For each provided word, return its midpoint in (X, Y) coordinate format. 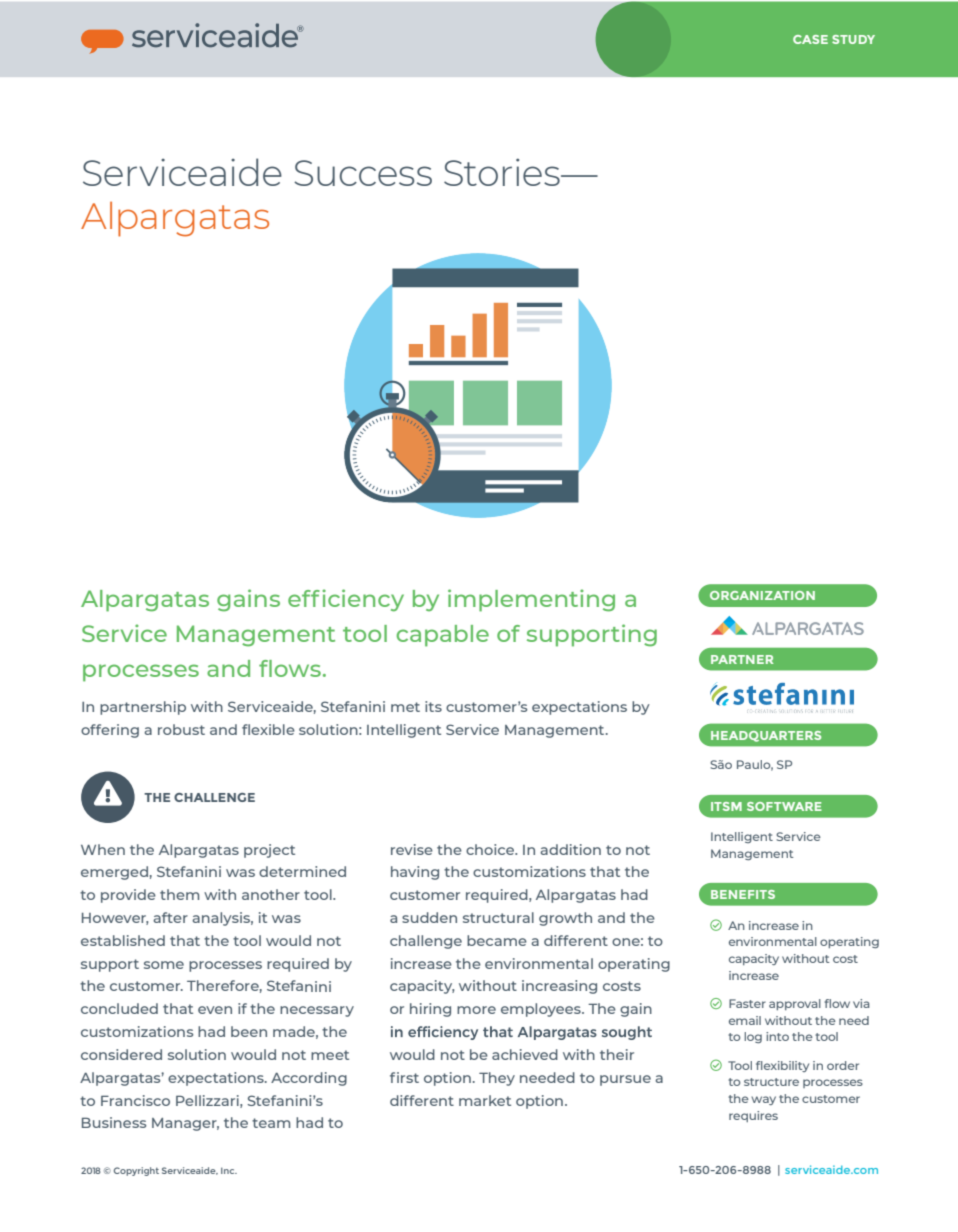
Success (363, 173)
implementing (531, 600)
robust (181, 729)
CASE (810, 39)
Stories (503, 172)
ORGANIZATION (762, 595)
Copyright (136, 1171)
